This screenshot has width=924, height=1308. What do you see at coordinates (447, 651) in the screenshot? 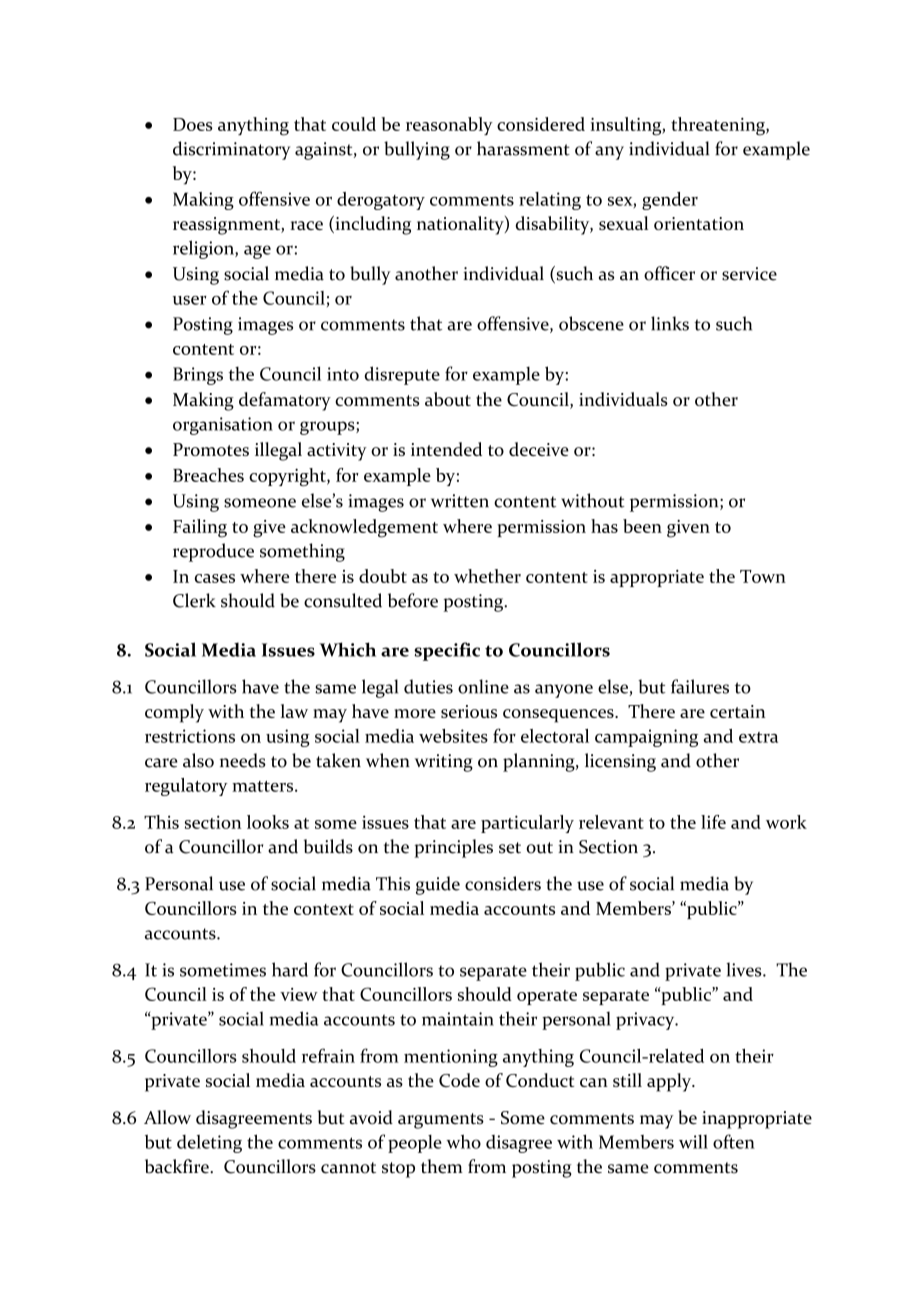
I see `specific` at bounding box center [447, 651].
